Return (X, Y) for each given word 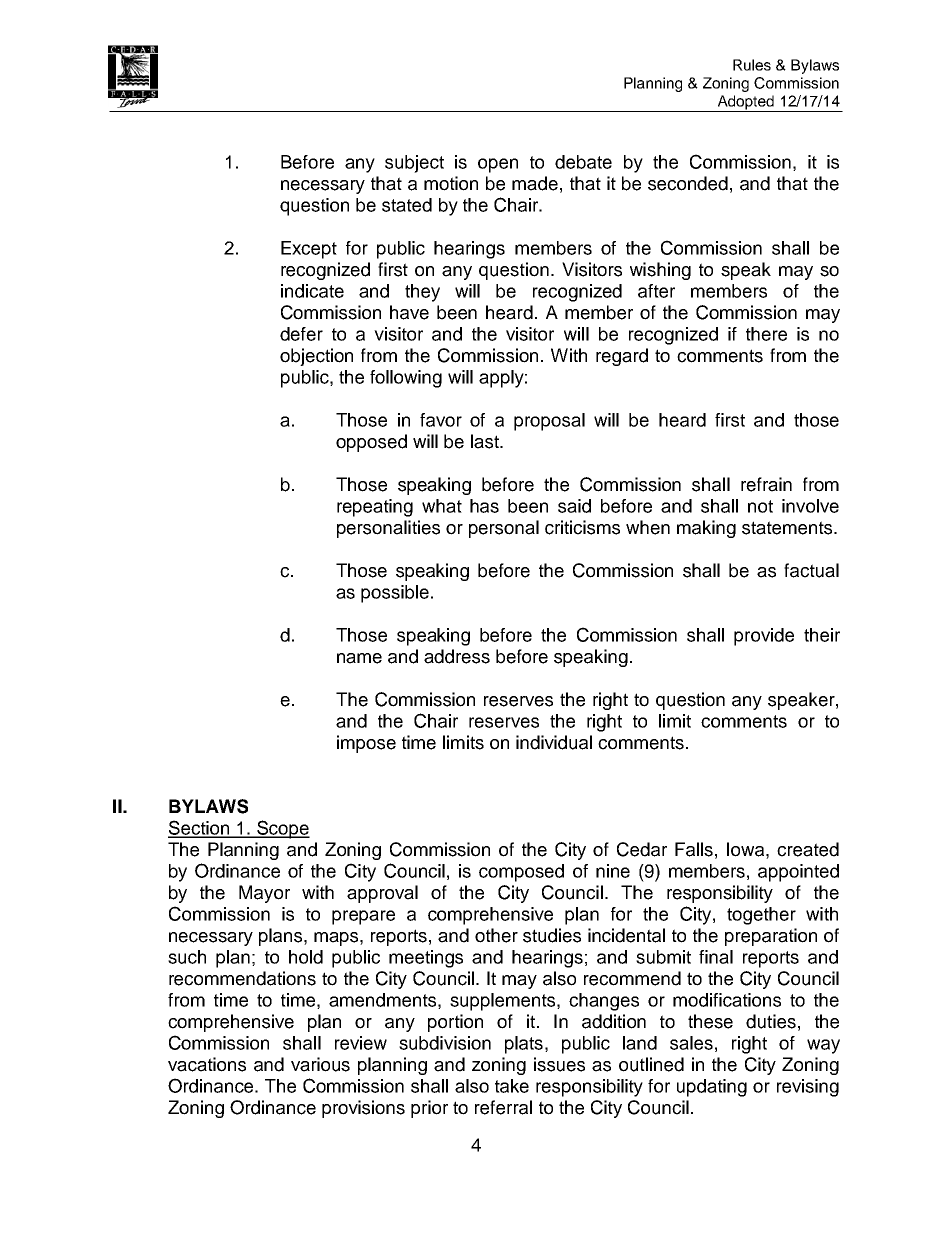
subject (414, 164)
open (498, 165)
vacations (207, 1064)
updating (712, 1088)
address (457, 656)
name (359, 658)
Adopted (746, 103)
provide (764, 637)
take (512, 1086)
